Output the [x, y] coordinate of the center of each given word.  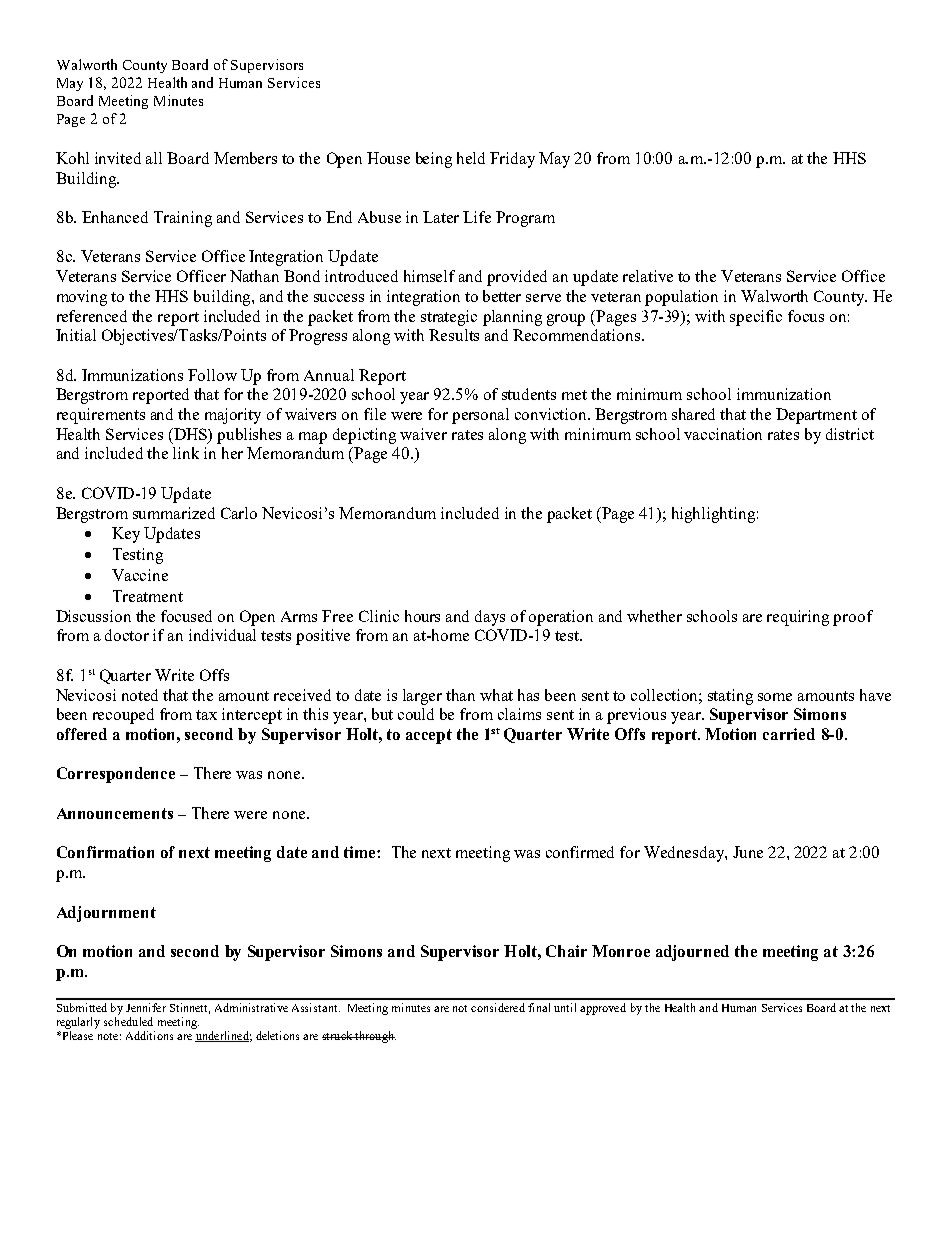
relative [648, 276]
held [471, 158]
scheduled [128, 1021]
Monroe [621, 951]
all [154, 158]
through [375, 1037]
